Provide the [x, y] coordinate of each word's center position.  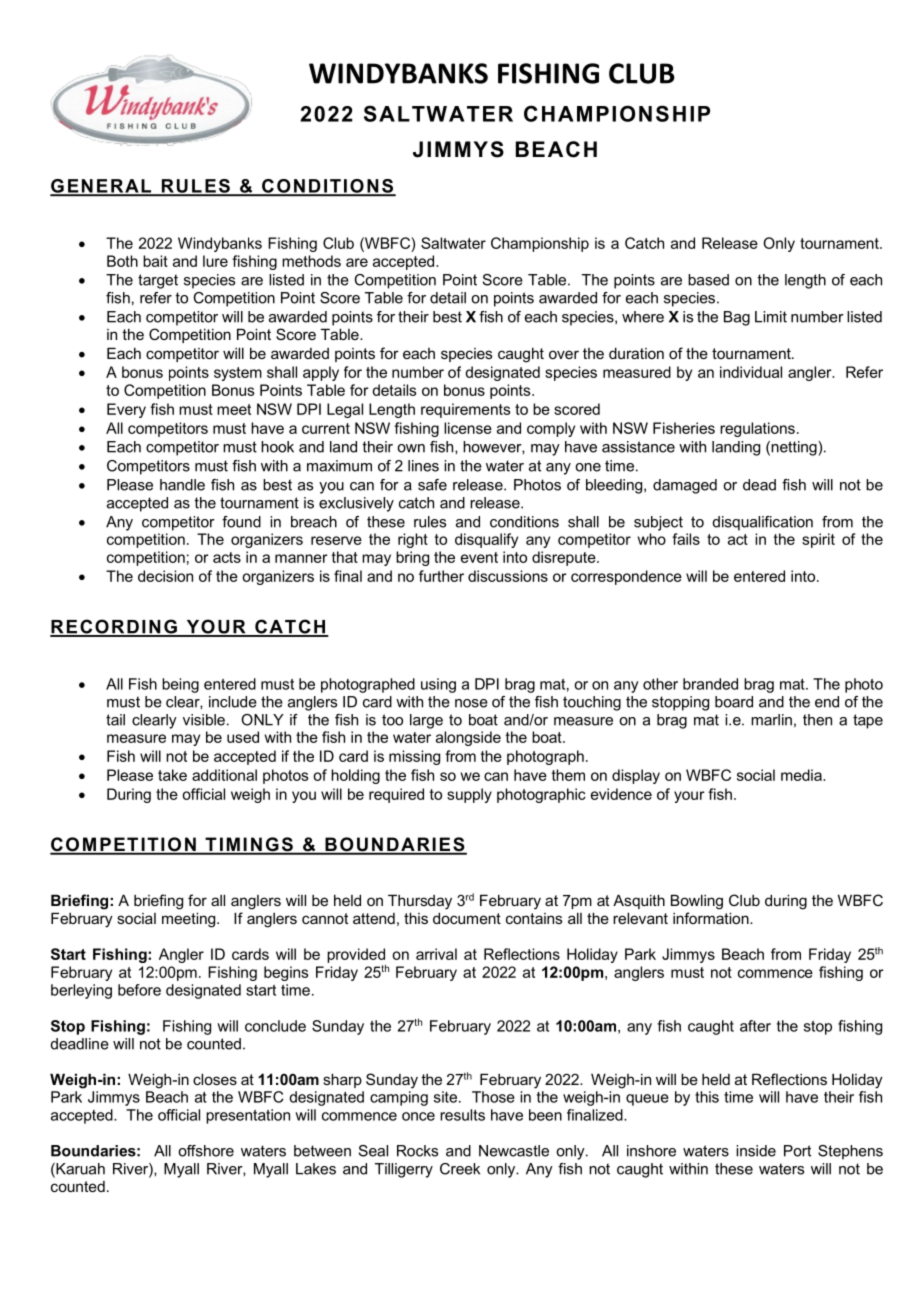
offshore [206, 1151]
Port [797, 1151]
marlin [771, 720]
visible [204, 720]
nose [471, 703]
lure [215, 261]
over [564, 354]
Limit [771, 317]
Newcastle [514, 1151]
